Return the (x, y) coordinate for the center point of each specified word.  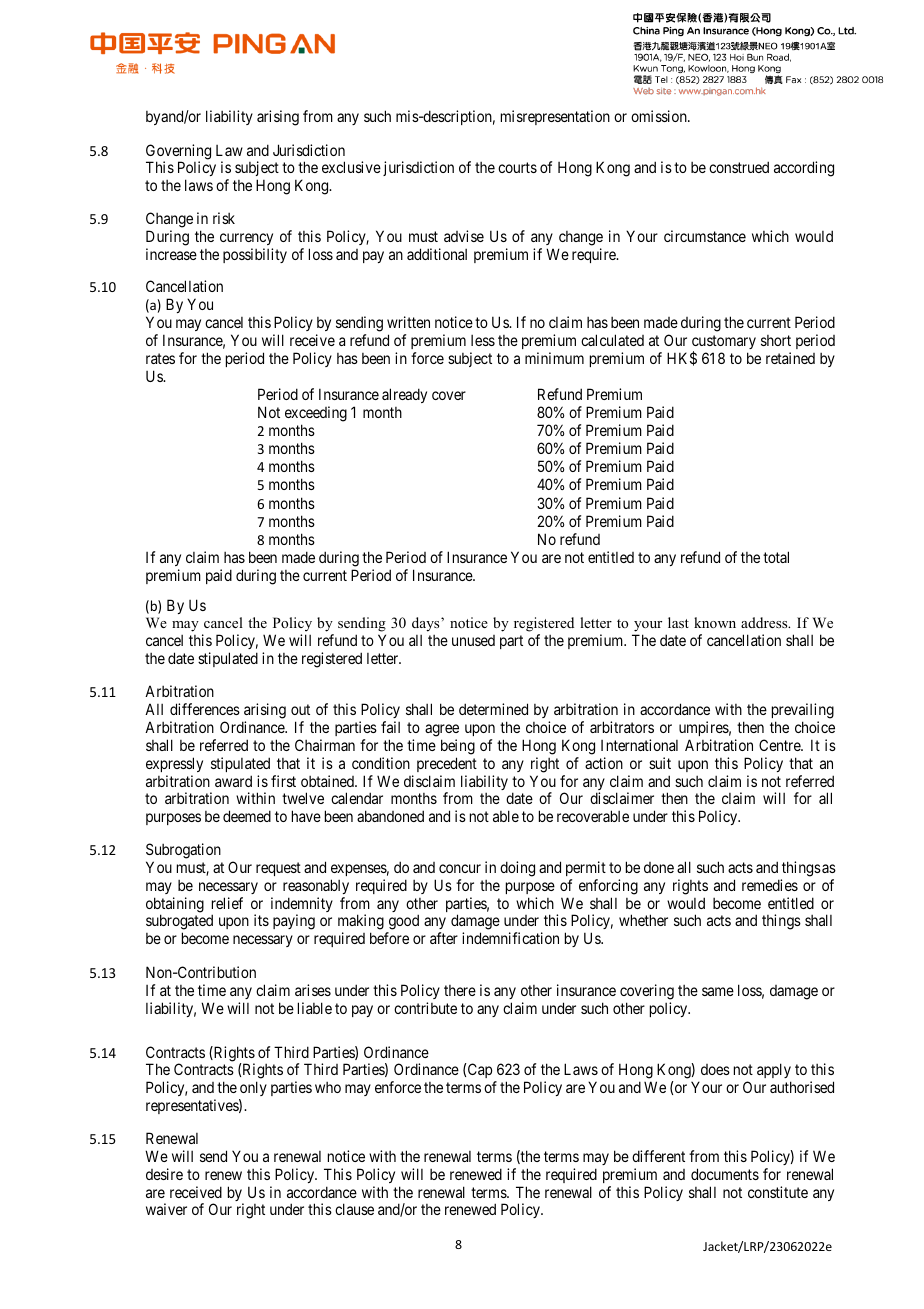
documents (725, 1174)
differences (205, 709)
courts (517, 168)
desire (164, 1174)
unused (473, 640)
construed (739, 167)
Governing (178, 153)
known (715, 622)
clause (354, 1209)
